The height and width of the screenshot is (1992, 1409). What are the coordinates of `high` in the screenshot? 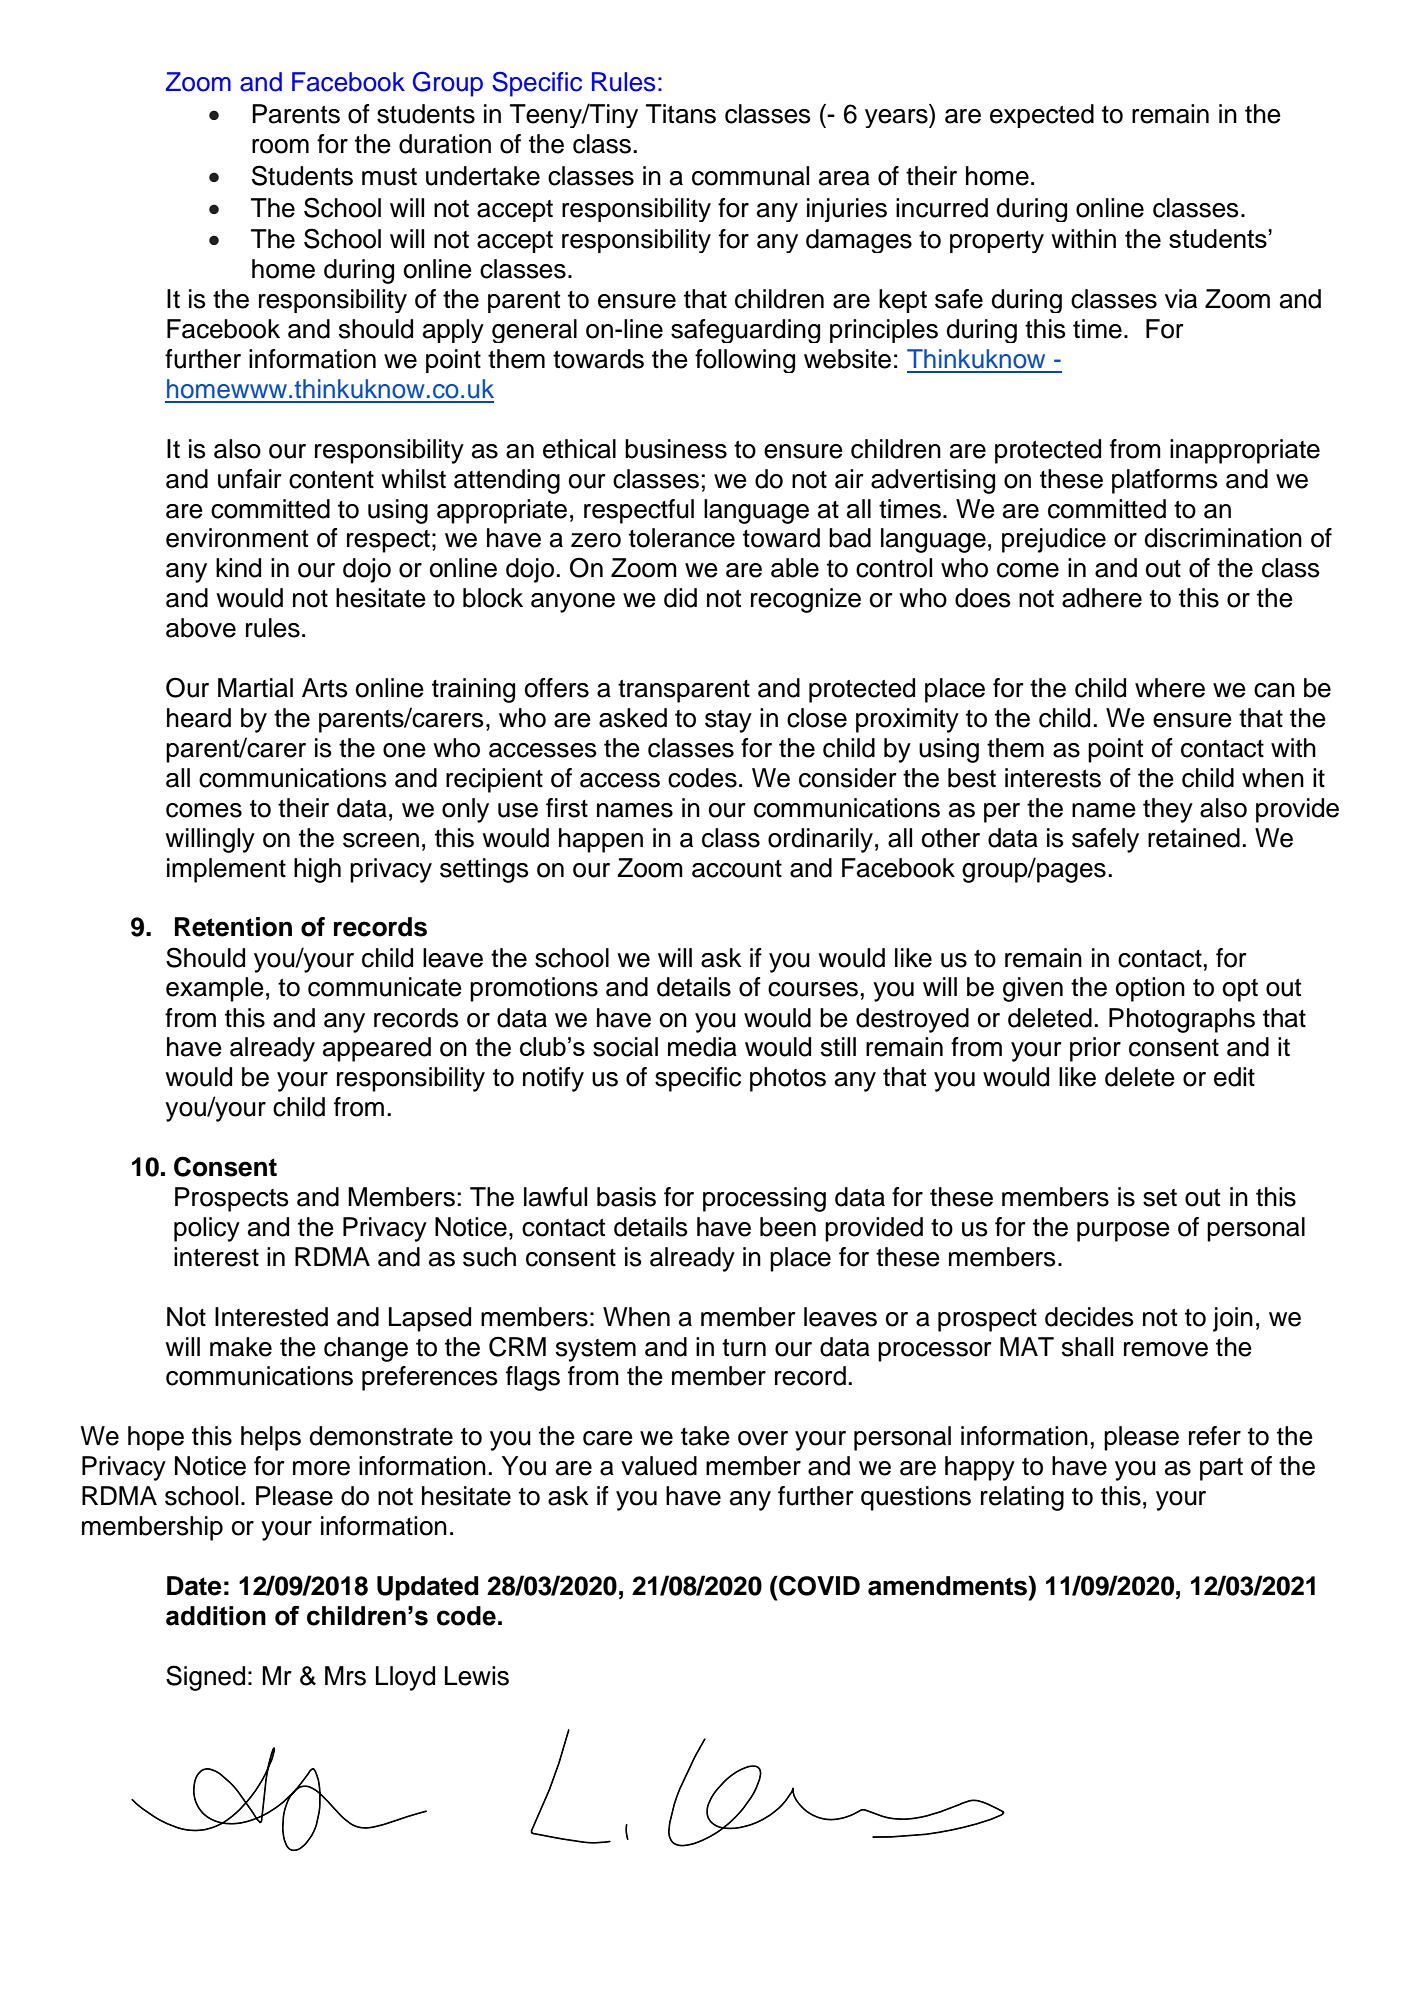 It's located at (317, 870).
